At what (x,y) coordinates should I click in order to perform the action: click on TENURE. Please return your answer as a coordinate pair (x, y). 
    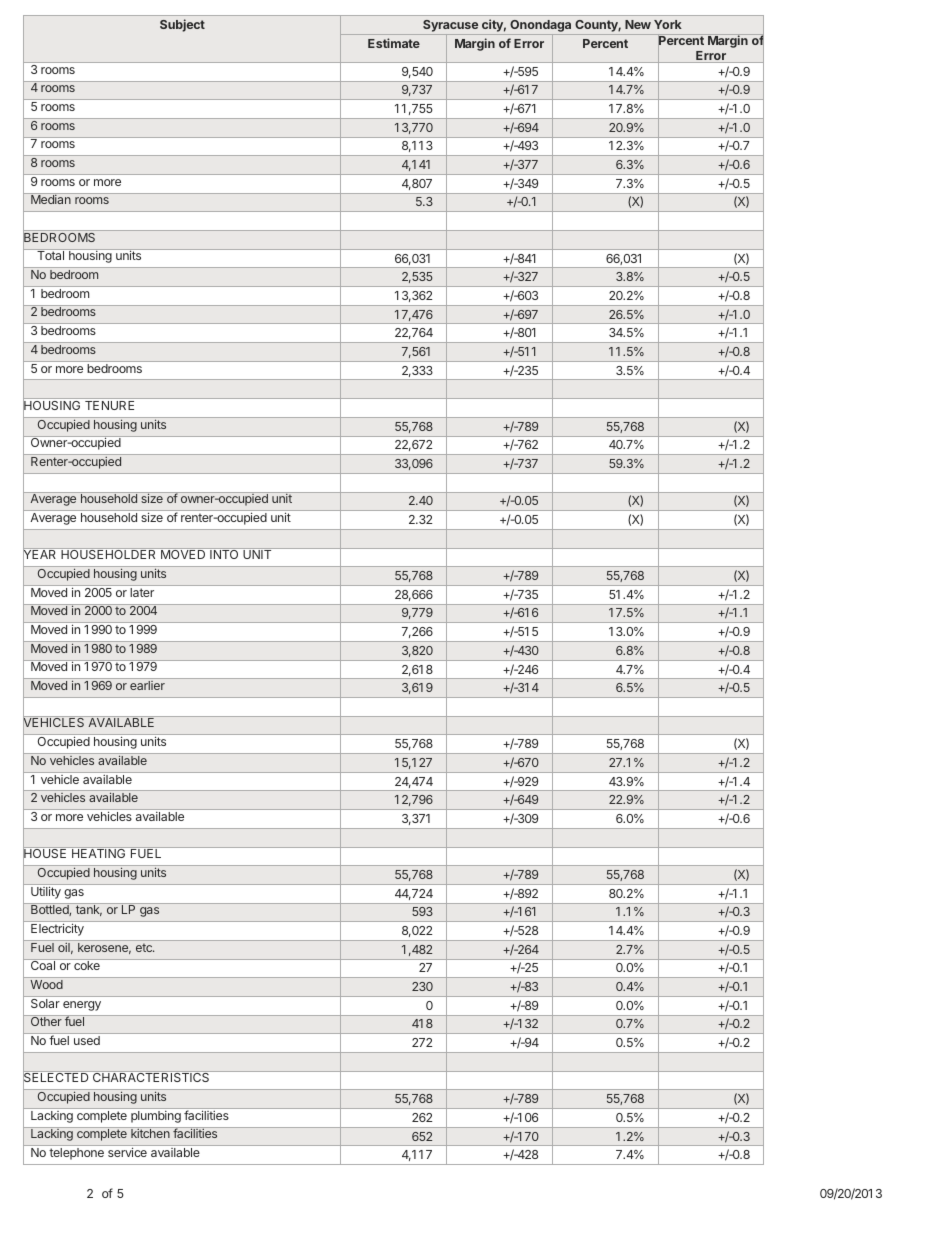
    Looking at the image, I should click on (109, 405).
